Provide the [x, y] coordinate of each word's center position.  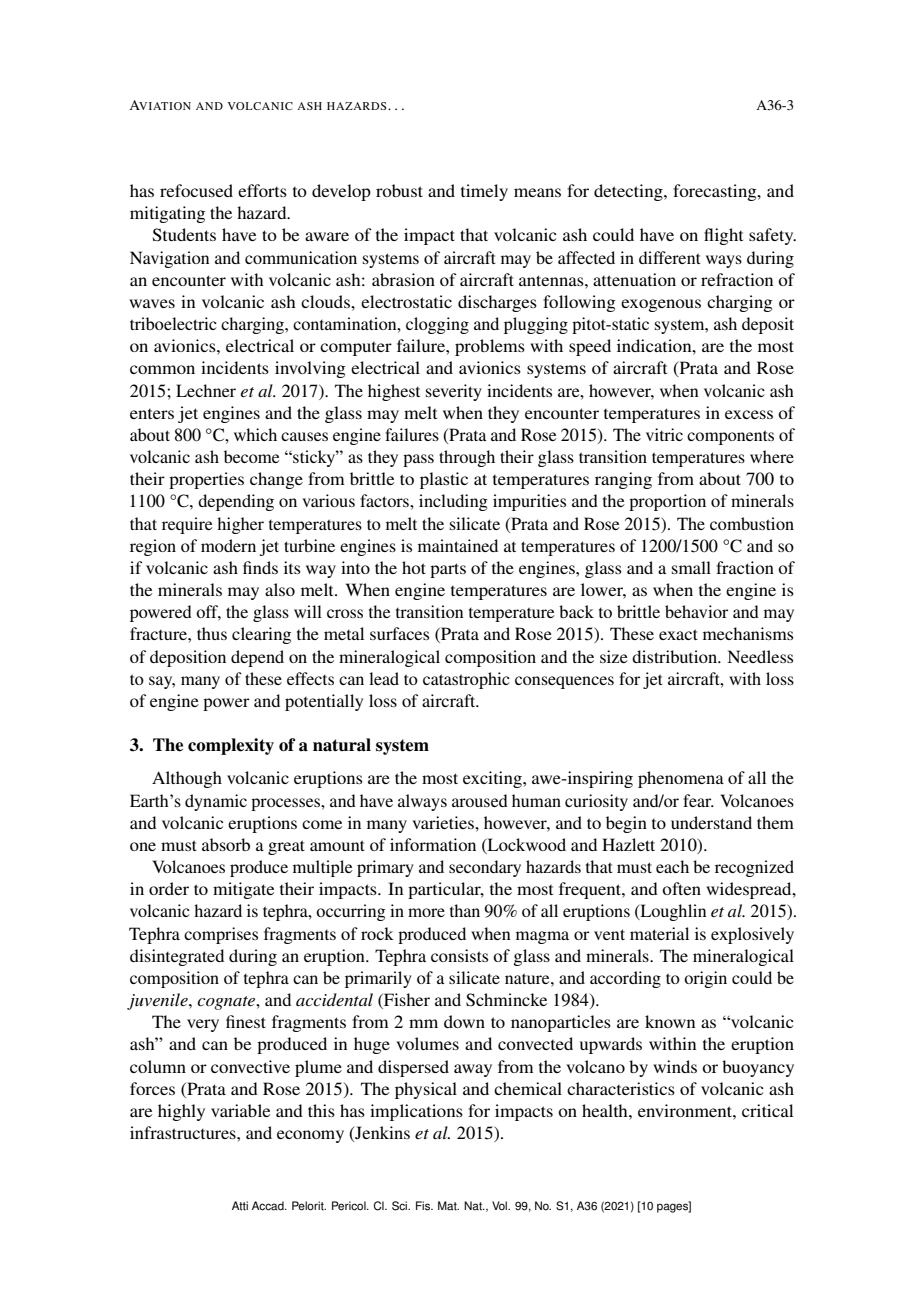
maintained [458, 545]
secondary [485, 868]
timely [484, 192]
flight [723, 236]
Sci [400, 1206]
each [672, 866]
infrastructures [184, 1132]
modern [228, 545]
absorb [226, 844]
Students [184, 235]
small [691, 567]
